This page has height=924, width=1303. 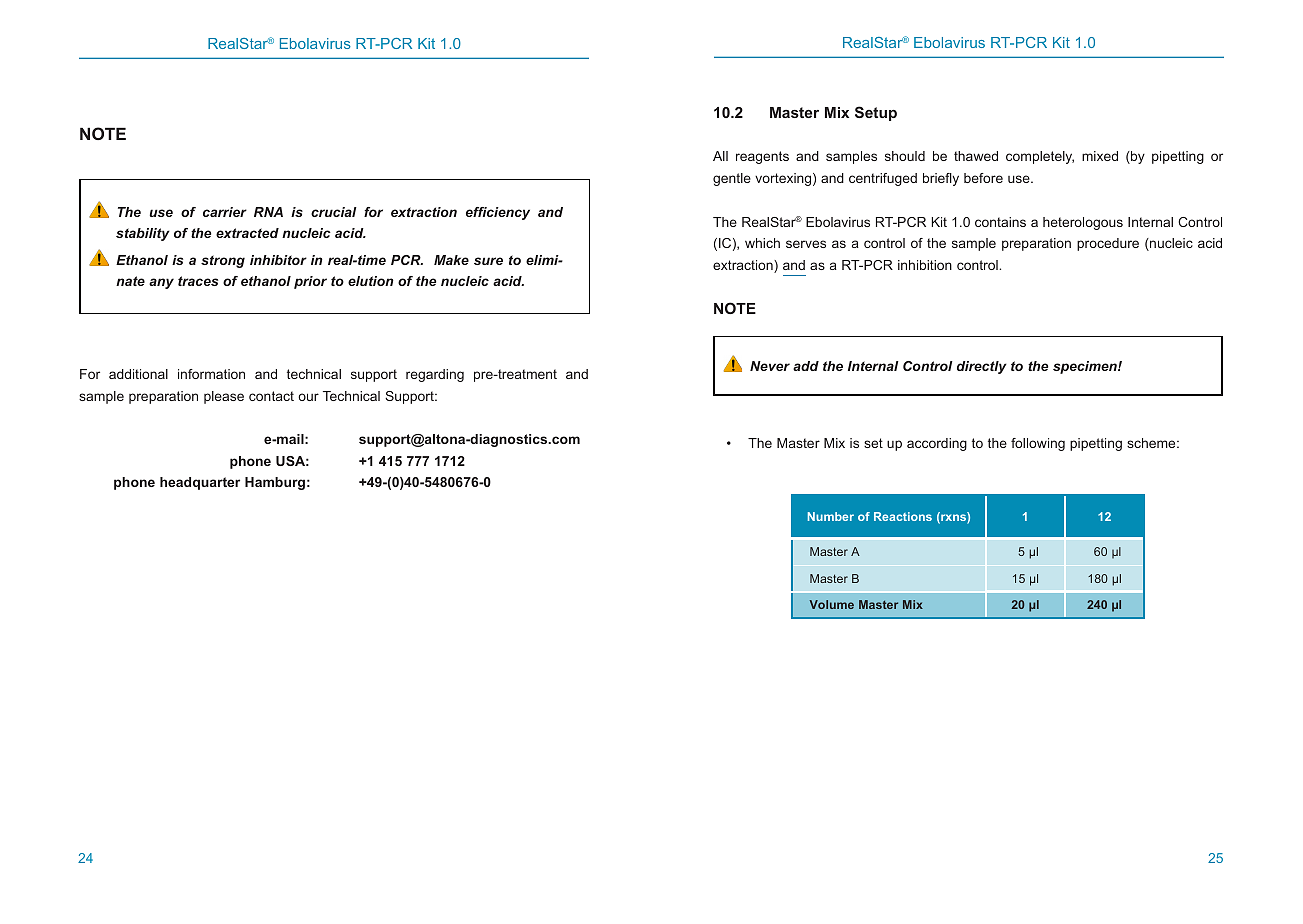 I want to click on thawed, so click(x=976, y=156).
